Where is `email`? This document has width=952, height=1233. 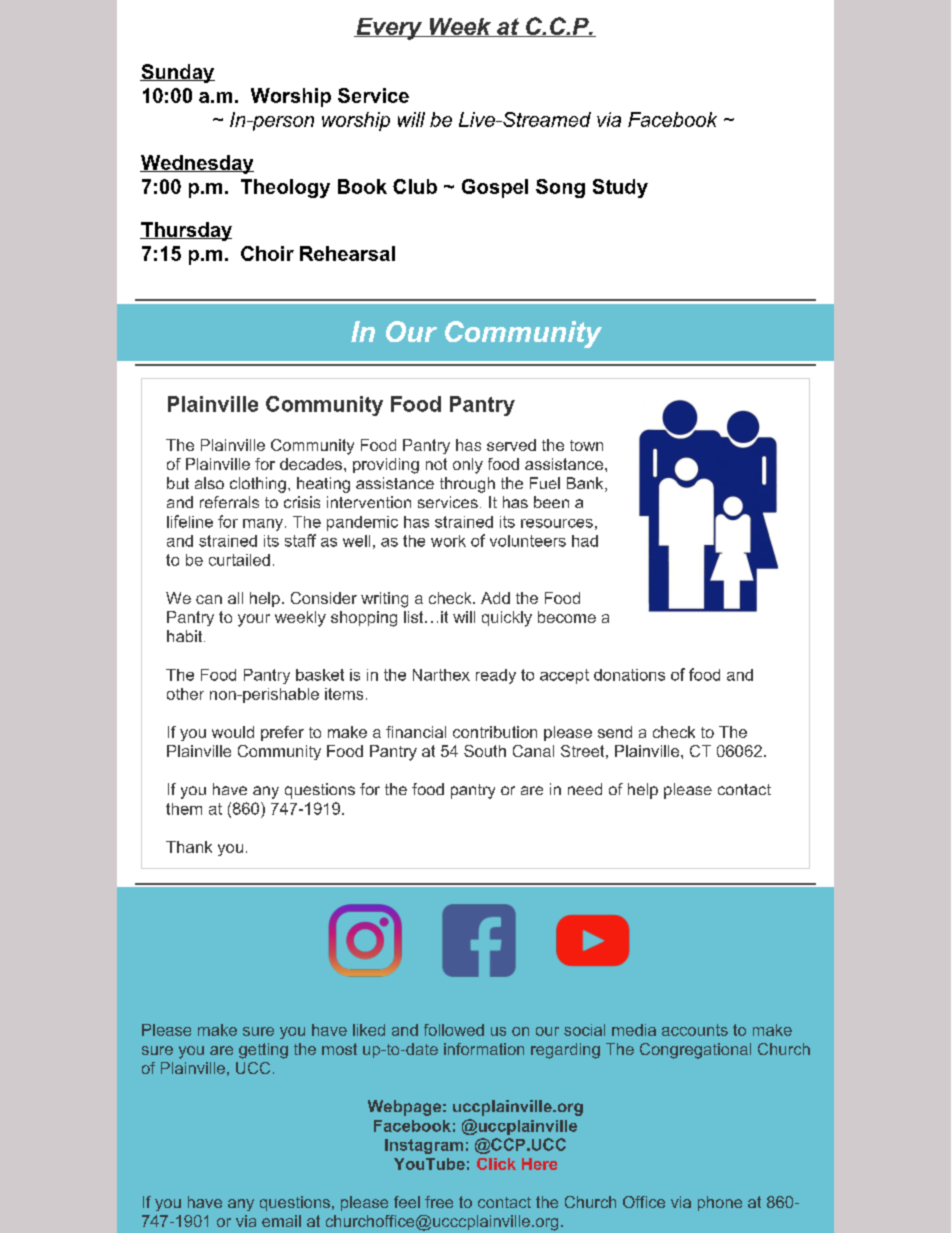 email is located at coordinates (281, 1221).
